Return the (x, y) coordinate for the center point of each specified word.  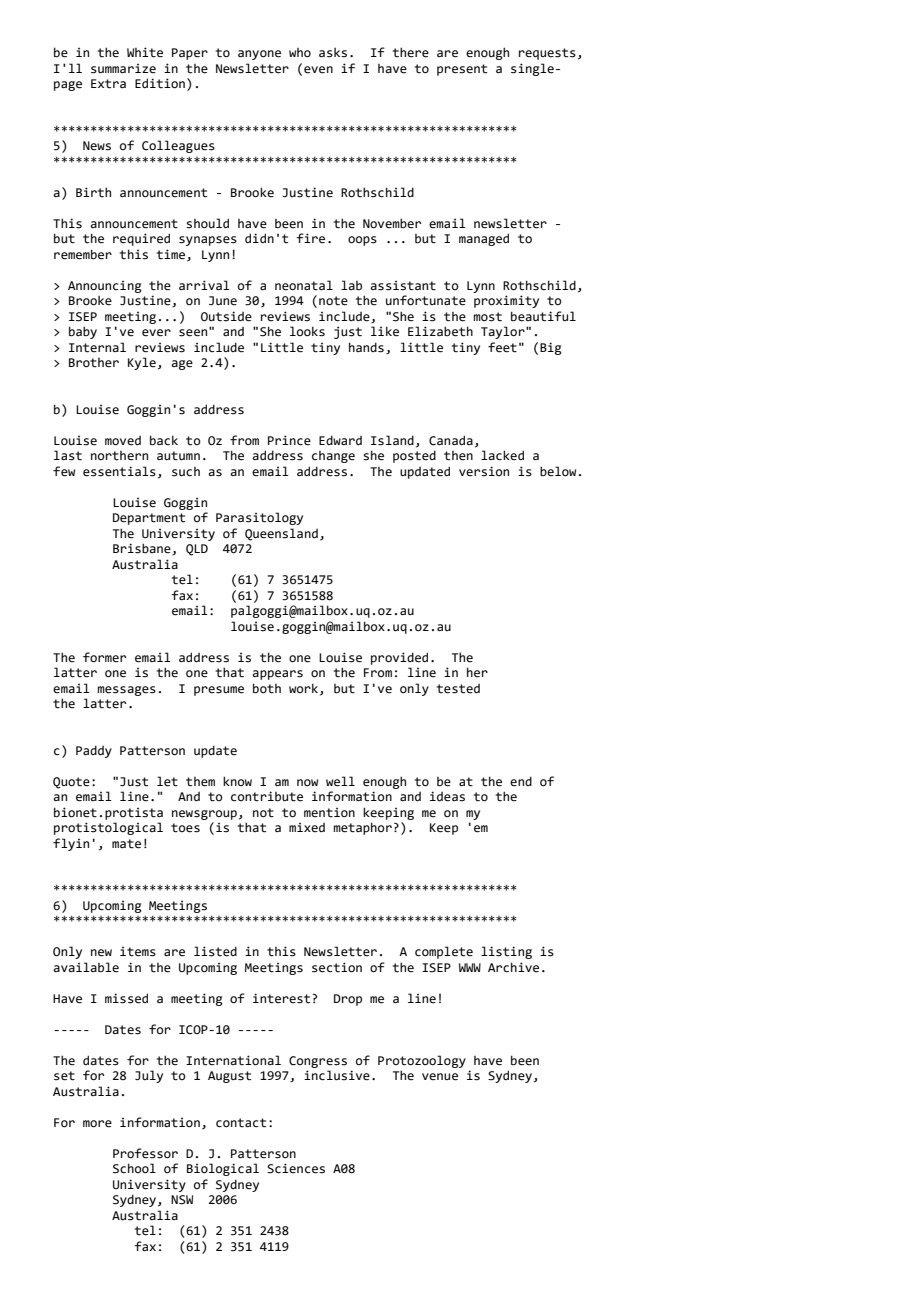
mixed (307, 828)
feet (502, 347)
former (104, 657)
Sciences (296, 1168)
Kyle (142, 363)
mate (126, 844)
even (318, 70)
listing (506, 952)
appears (277, 675)
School (134, 1168)
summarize (123, 69)
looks (307, 331)
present (462, 70)
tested (458, 689)
